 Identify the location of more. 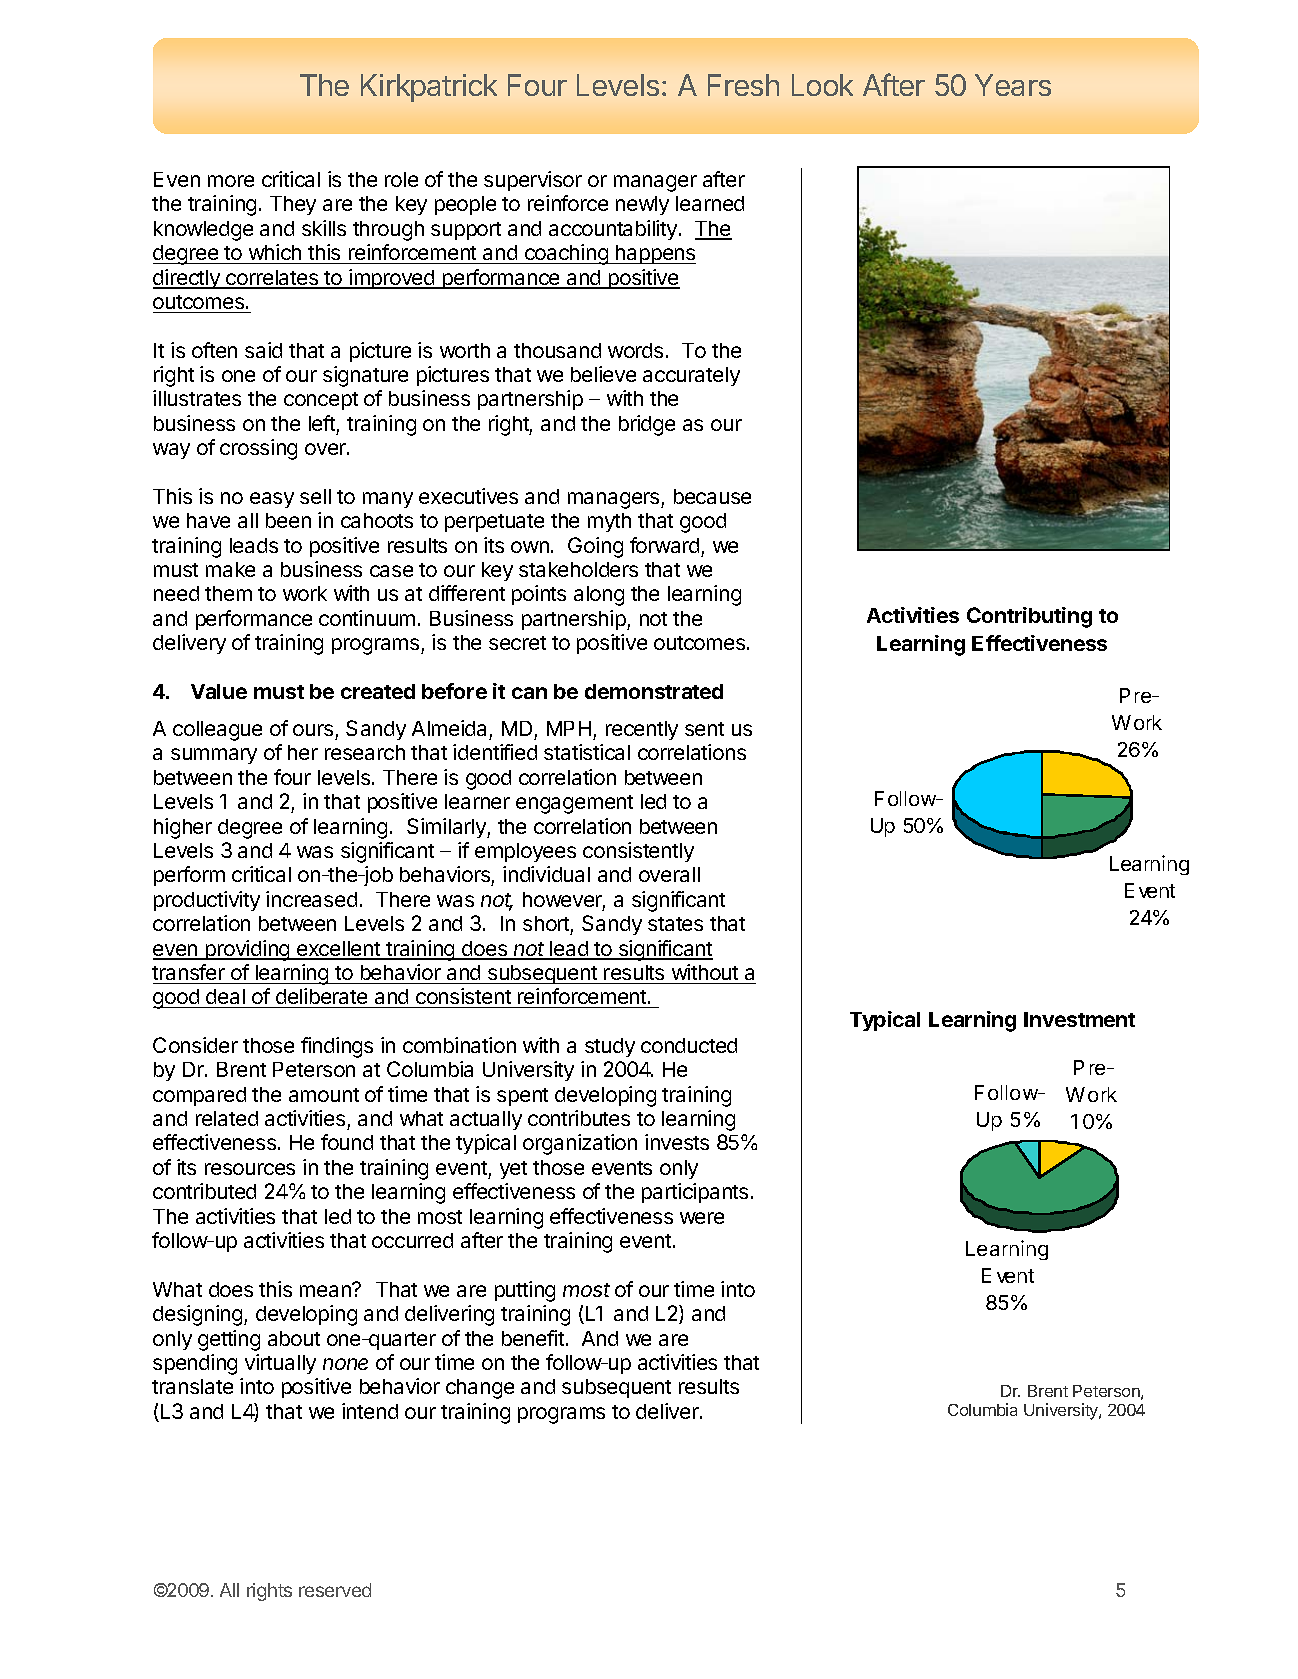
(231, 181).
